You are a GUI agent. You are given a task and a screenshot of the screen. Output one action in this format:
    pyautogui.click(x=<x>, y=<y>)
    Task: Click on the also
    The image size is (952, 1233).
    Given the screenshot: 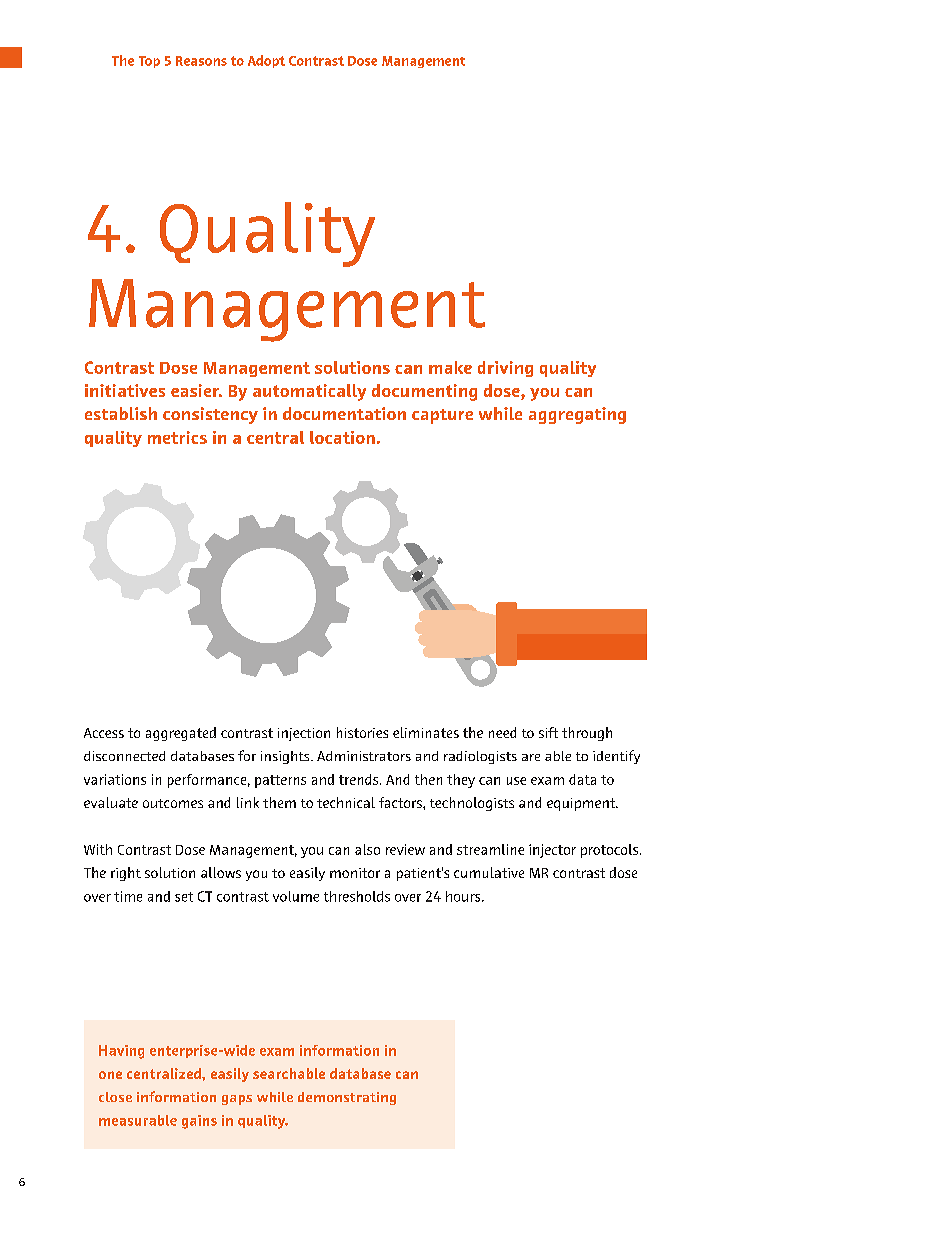 What is the action you would take?
    pyautogui.click(x=367, y=849)
